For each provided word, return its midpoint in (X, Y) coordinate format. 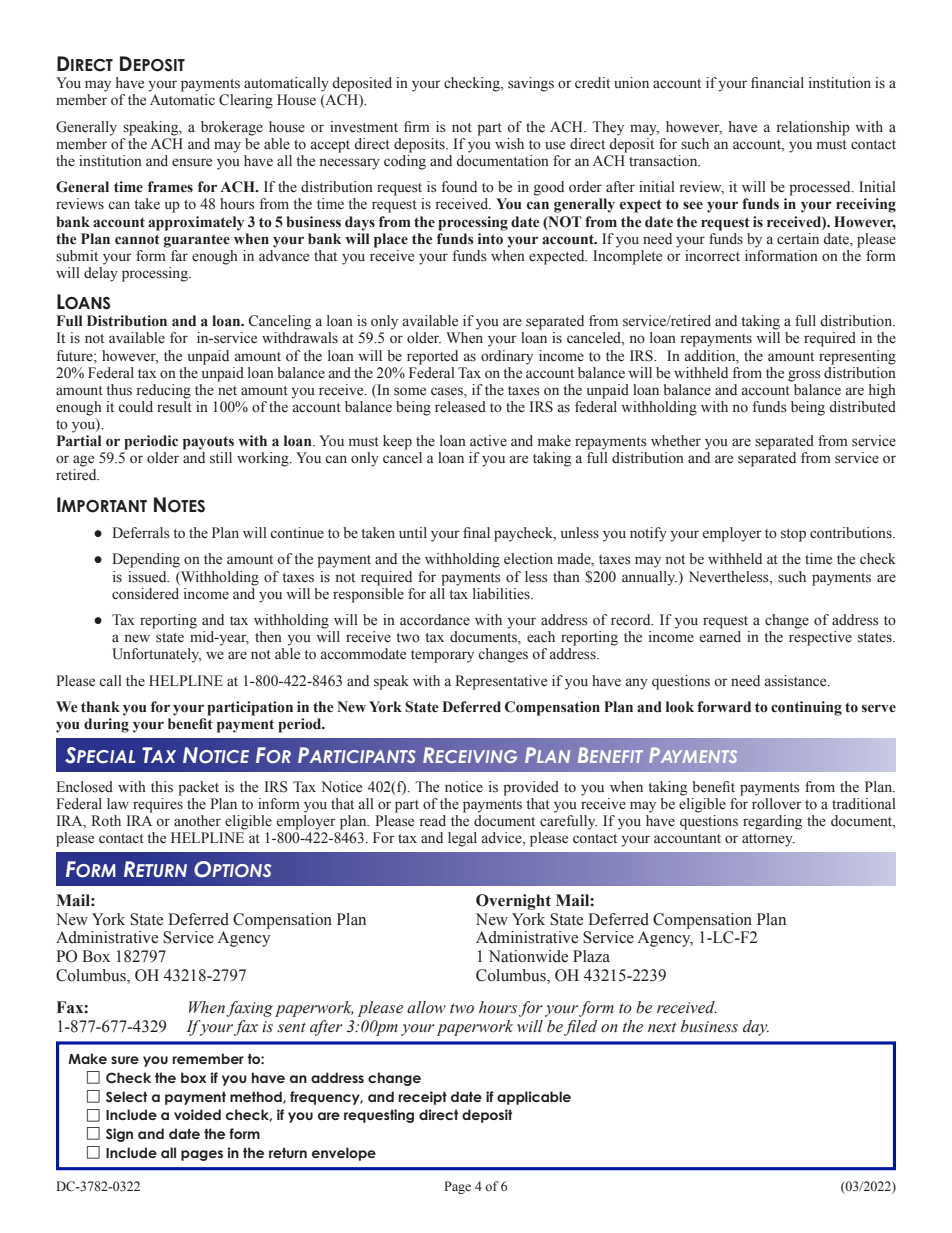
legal (462, 839)
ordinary (507, 357)
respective (820, 638)
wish (509, 144)
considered (145, 594)
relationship (813, 128)
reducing (164, 391)
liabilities (502, 594)
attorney (768, 840)
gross (804, 376)
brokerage (232, 128)
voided (197, 1114)
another (197, 821)
